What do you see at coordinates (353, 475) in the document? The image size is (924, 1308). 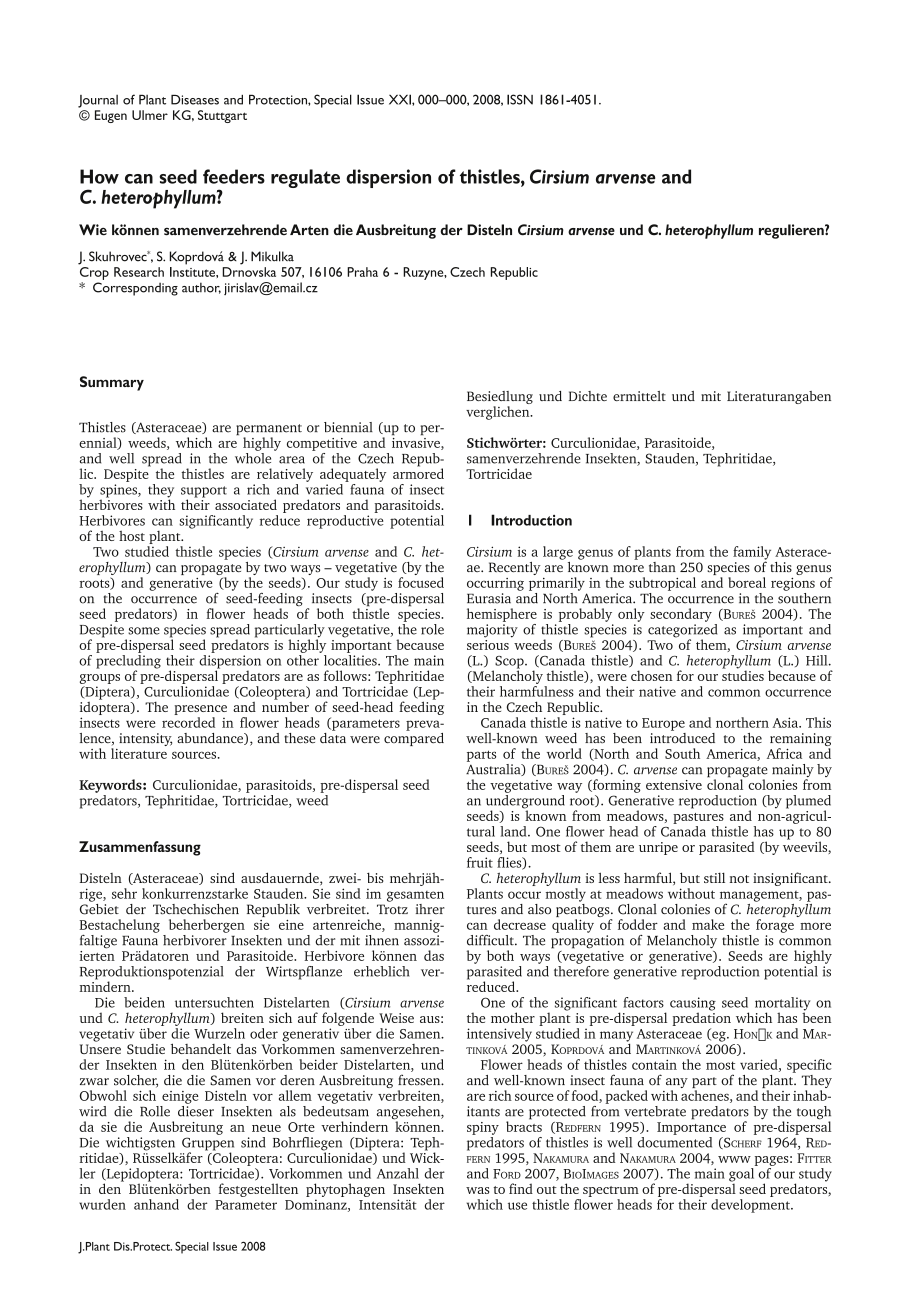 I see `adequately` at bounding box center [353, 475].
